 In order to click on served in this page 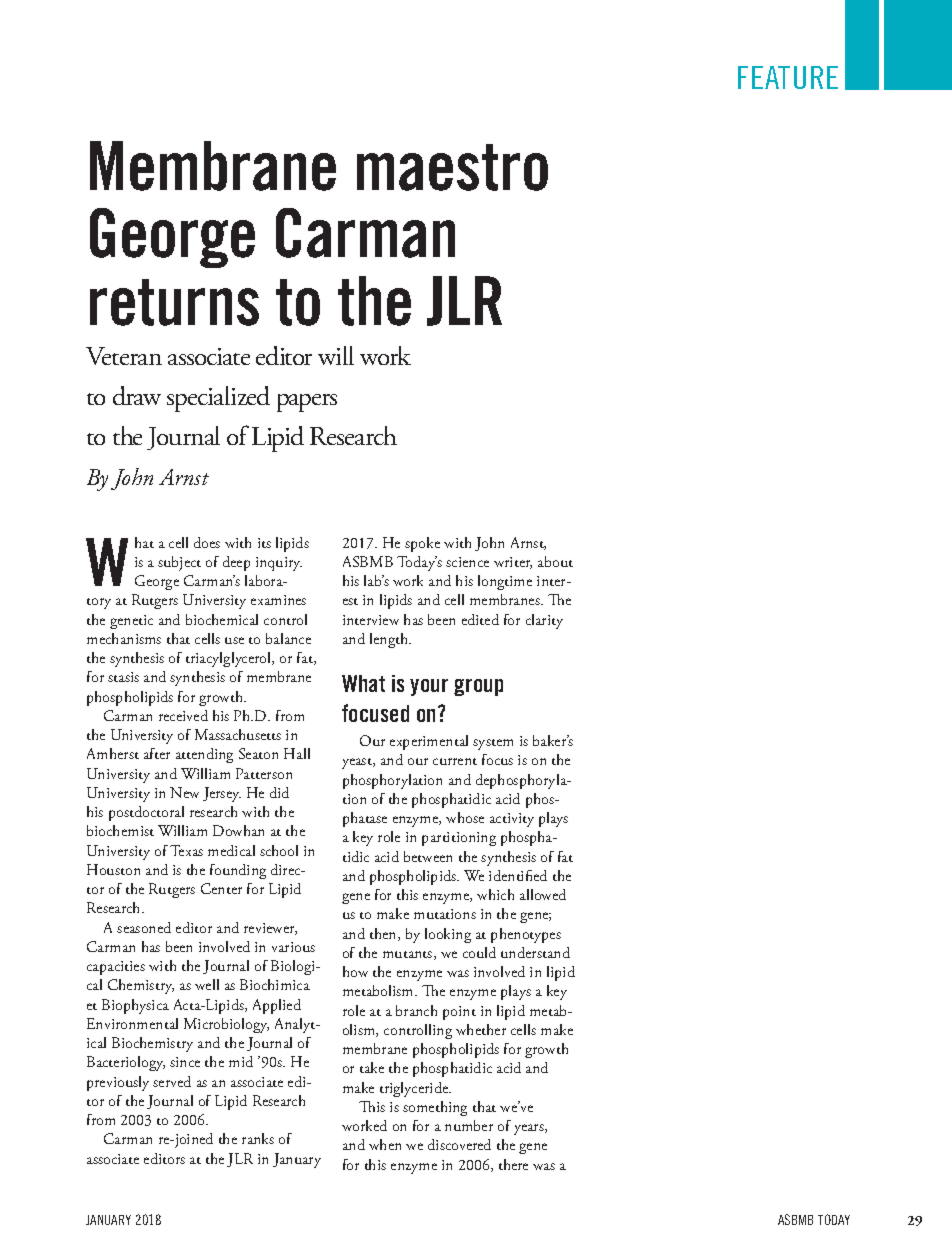, I will do `click(172, 1081)`.
